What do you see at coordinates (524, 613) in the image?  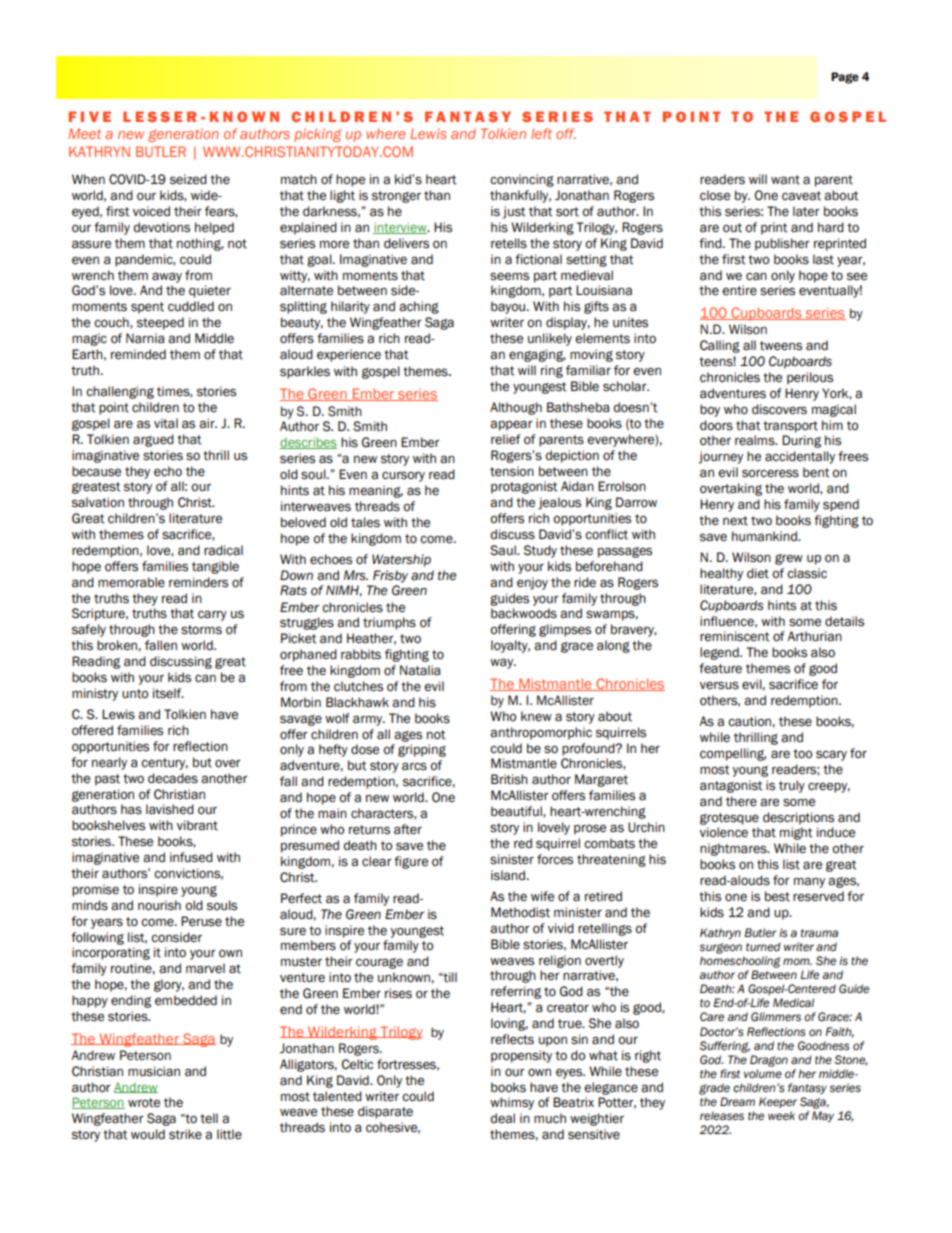 I see `backwoods` at bounding box center [524, 613].
